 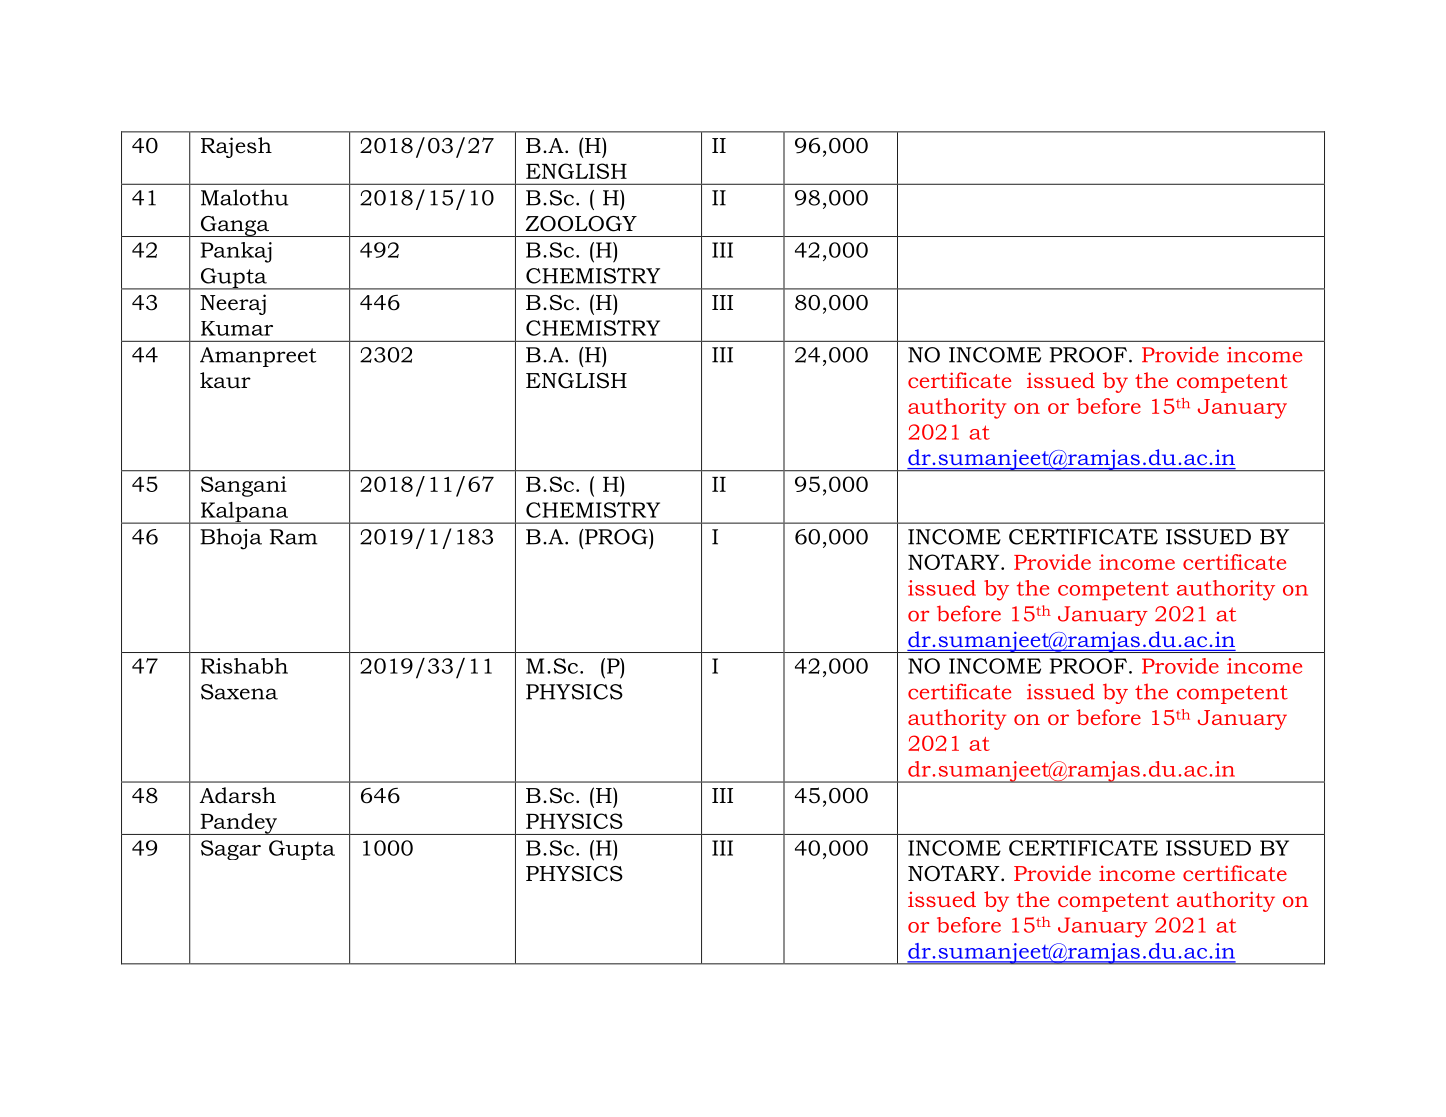 I want to click on Ganga, so click(x=234, y=226).
